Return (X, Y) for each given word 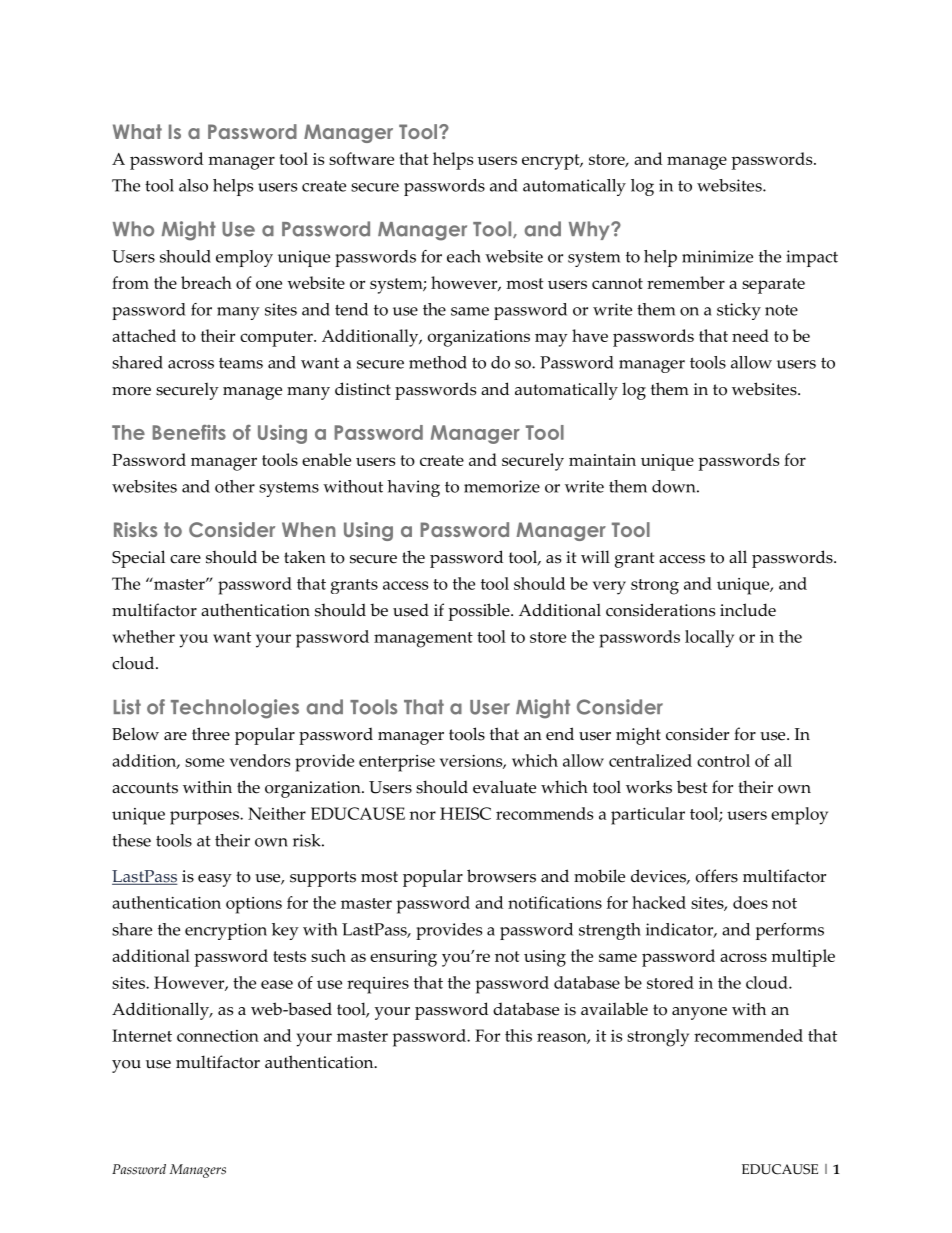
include (748, 610)
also (193, 185)
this (518, 1035)
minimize (717, 256)
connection (218, 1036)
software (361, 158)
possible (480, 612)
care (185, 559)
